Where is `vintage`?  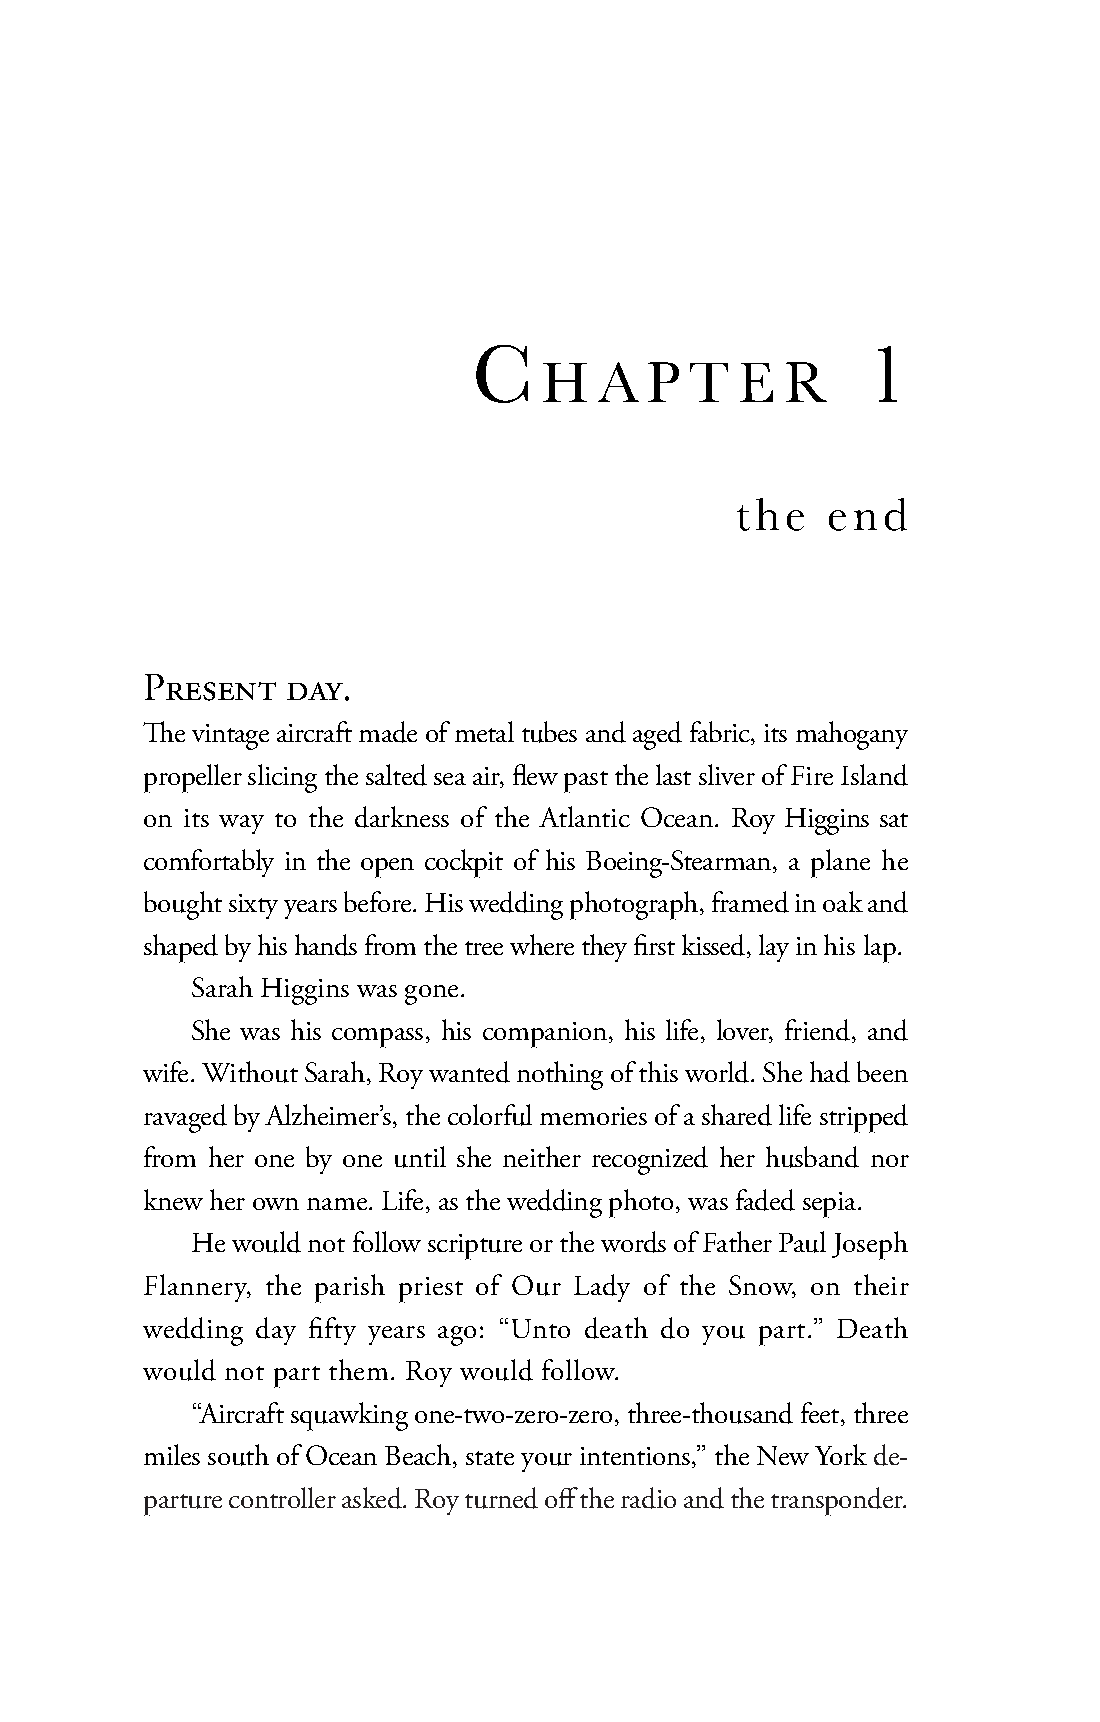
vintage is located at coordinates (230, 737).
